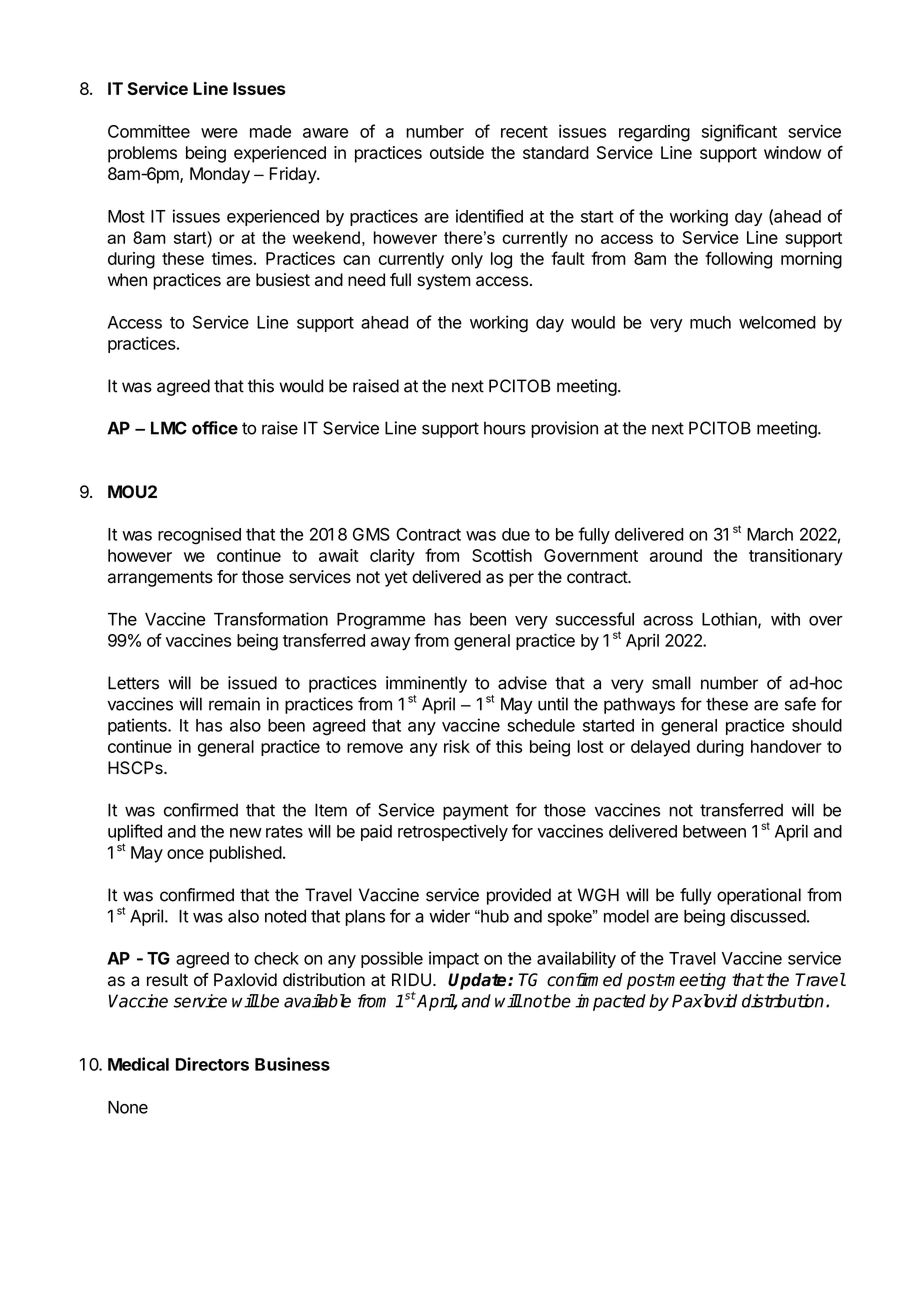 This page has height=1308, width=924. What do you see at coordinates (453, 832) in the page?
I see `retrospectively` at bounding box center [453, 832].
